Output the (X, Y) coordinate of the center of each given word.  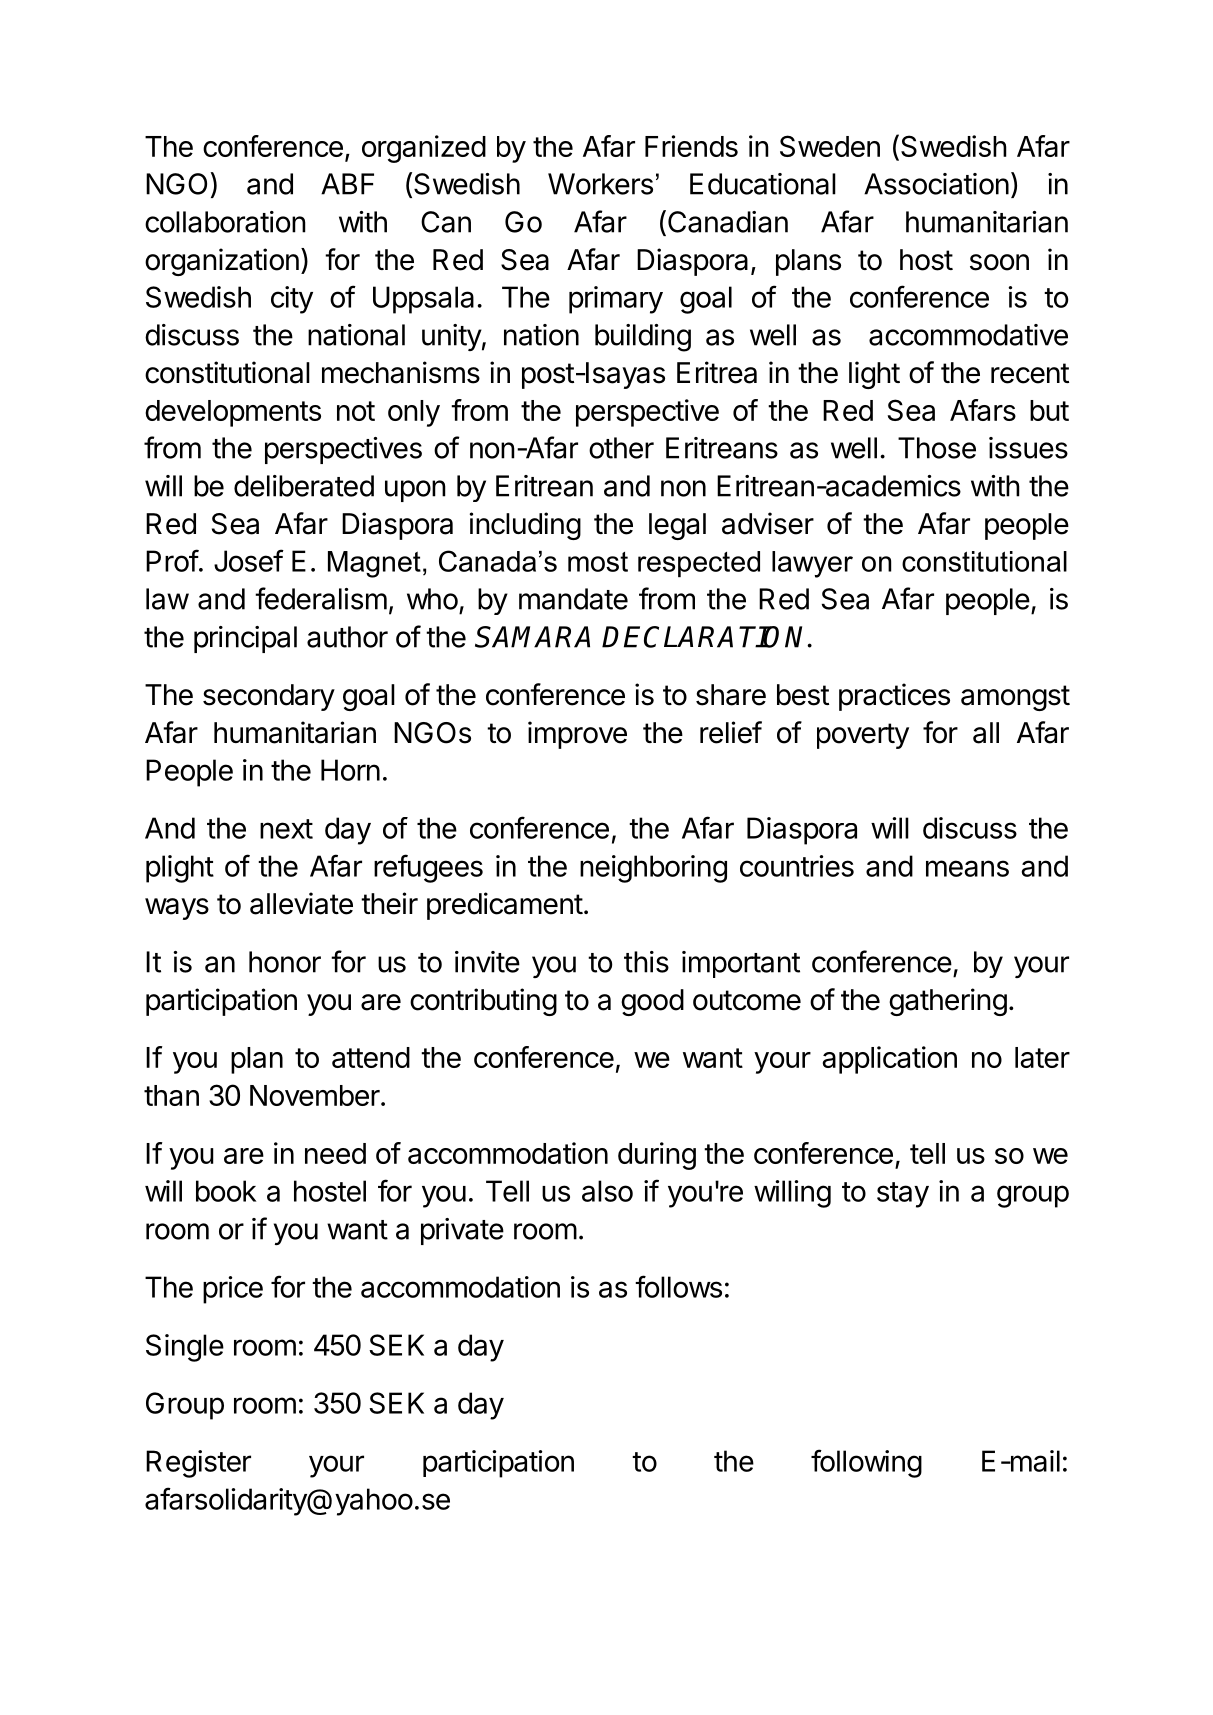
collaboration (225, 222)
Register (198, 1464)
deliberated (304, 486)
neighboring (653, 869)
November (316, 1095)
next (286, 829)
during (657, 1156)
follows (678, 1286)
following (866, 1463)
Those (937, 448)
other (621, 448)
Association (936, 184)
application (889, 1060)
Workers (600, 184)
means (967, 868)
